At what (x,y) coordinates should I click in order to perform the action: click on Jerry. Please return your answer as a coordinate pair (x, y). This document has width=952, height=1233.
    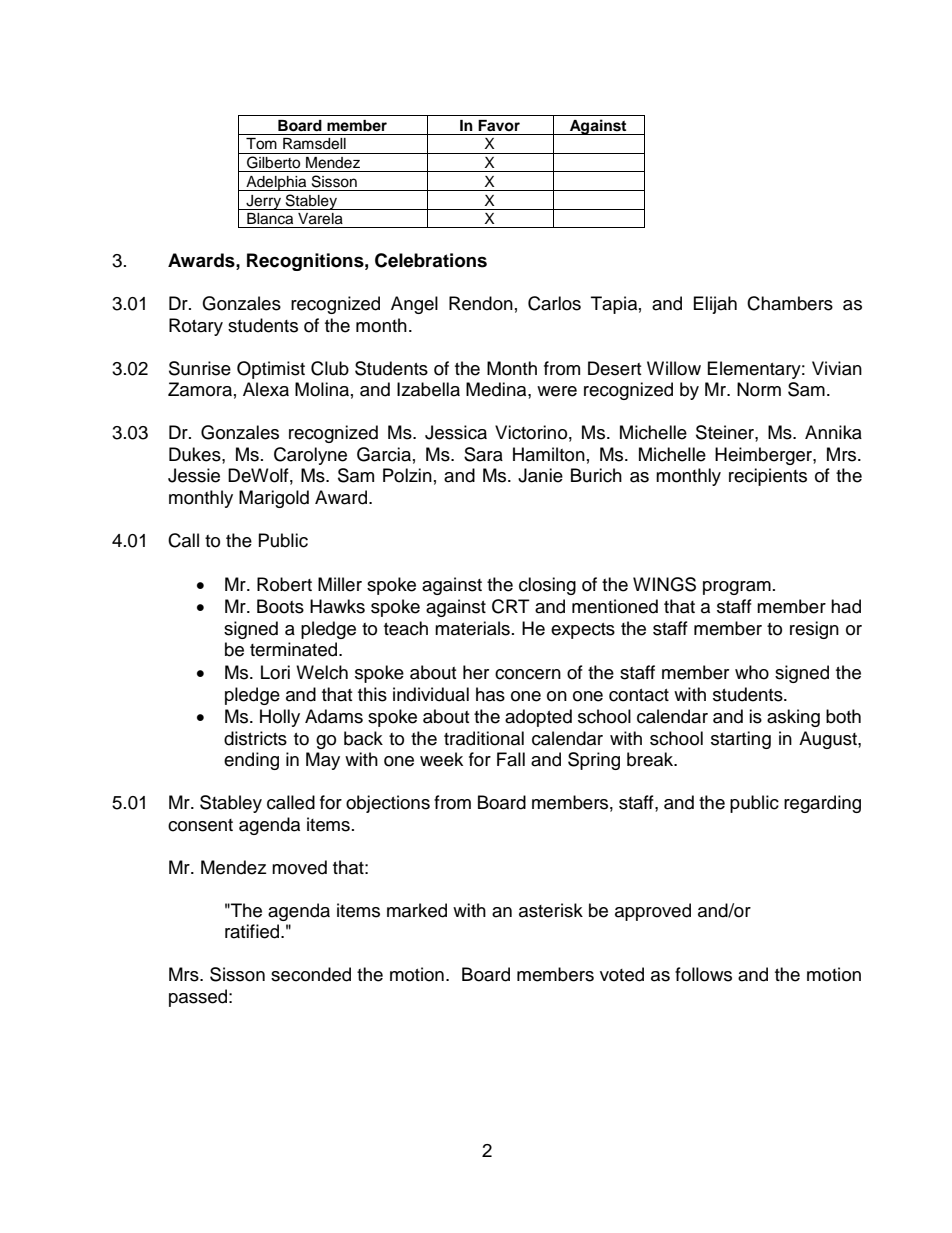
    Looking at the image, I should click on (264, 202).
